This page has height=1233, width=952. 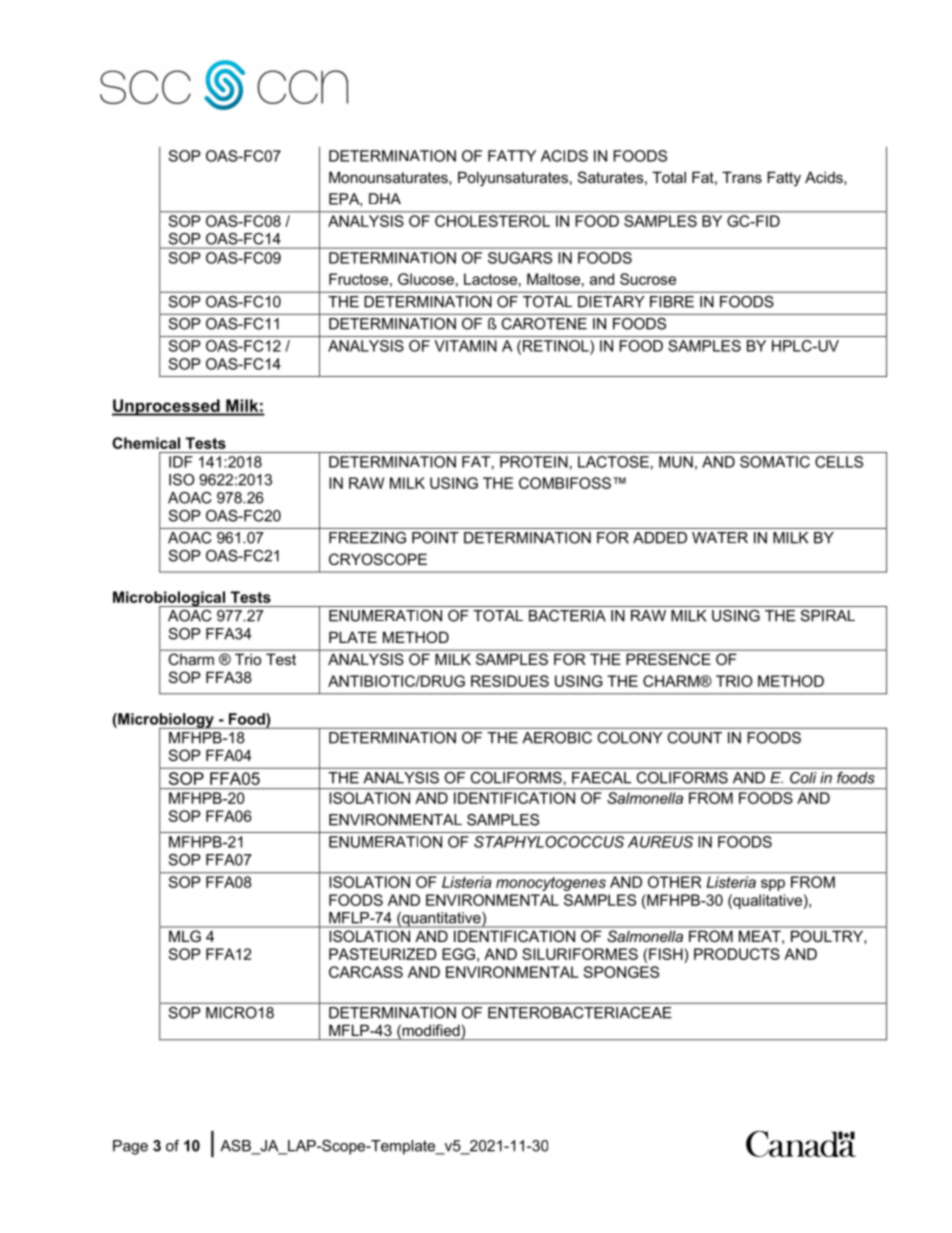 I want to click on PRESENCE, so click(x=669, y=659).
